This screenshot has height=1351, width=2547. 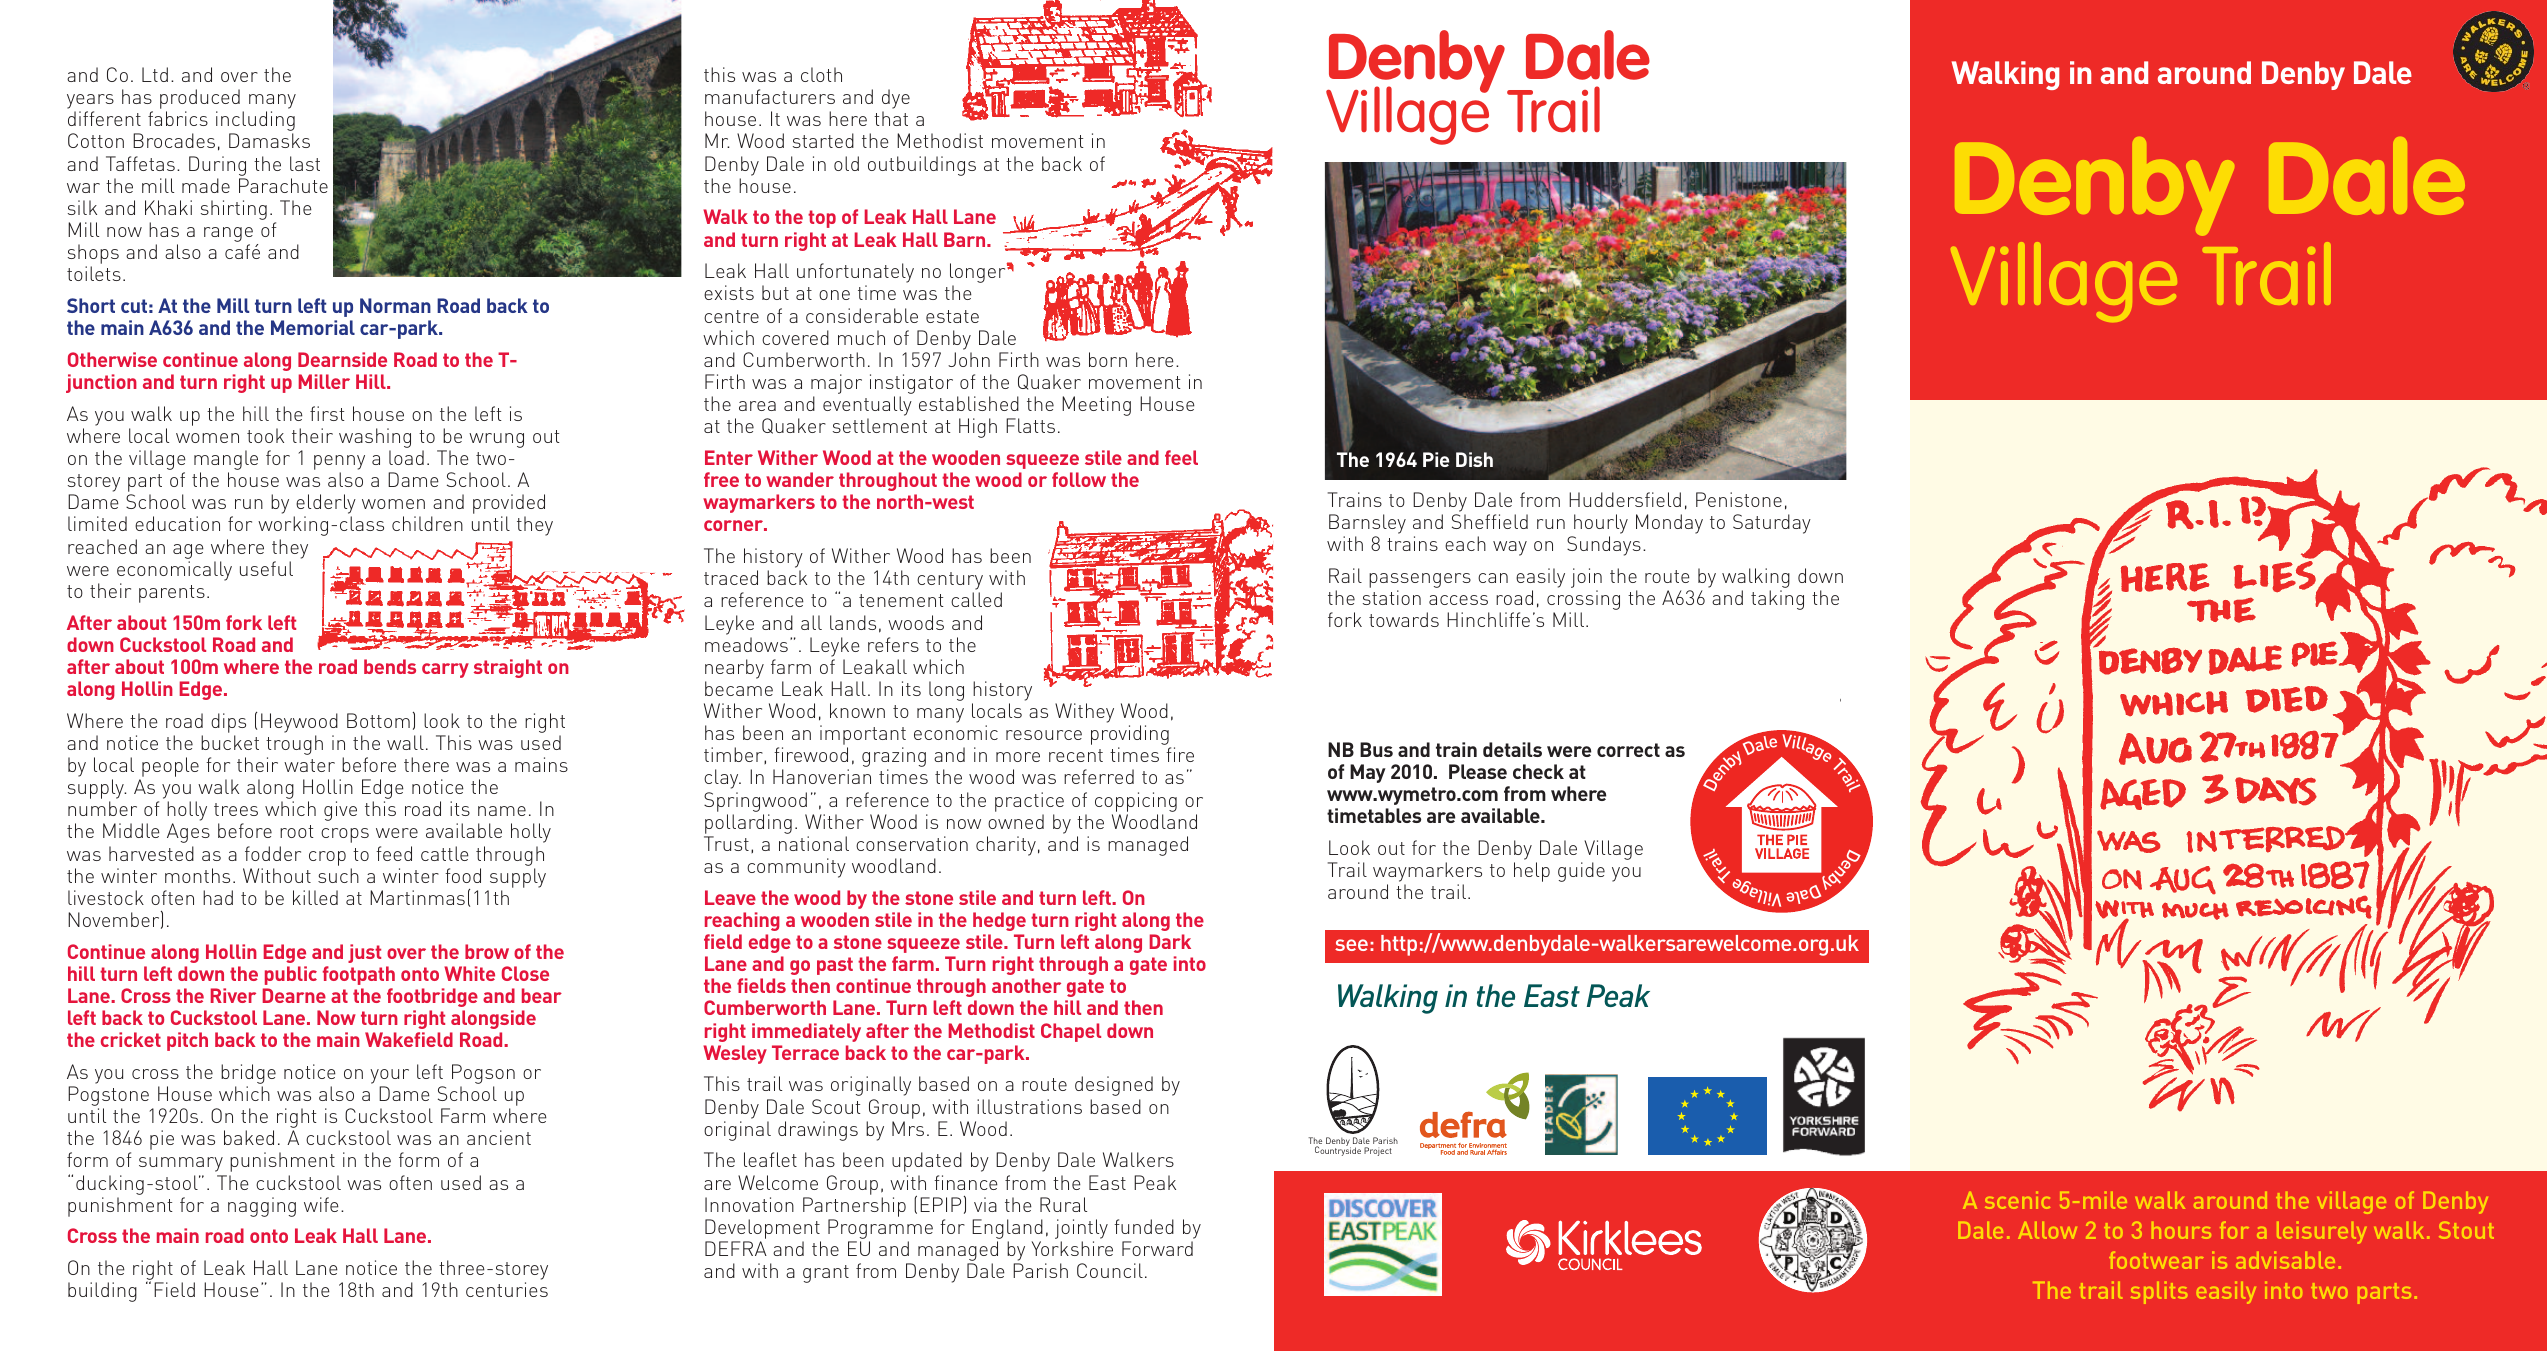 What do you see at coordinates (2156, 1260) in the screenshot?
I see `footwear` at bounding box center [2156, 1260].
